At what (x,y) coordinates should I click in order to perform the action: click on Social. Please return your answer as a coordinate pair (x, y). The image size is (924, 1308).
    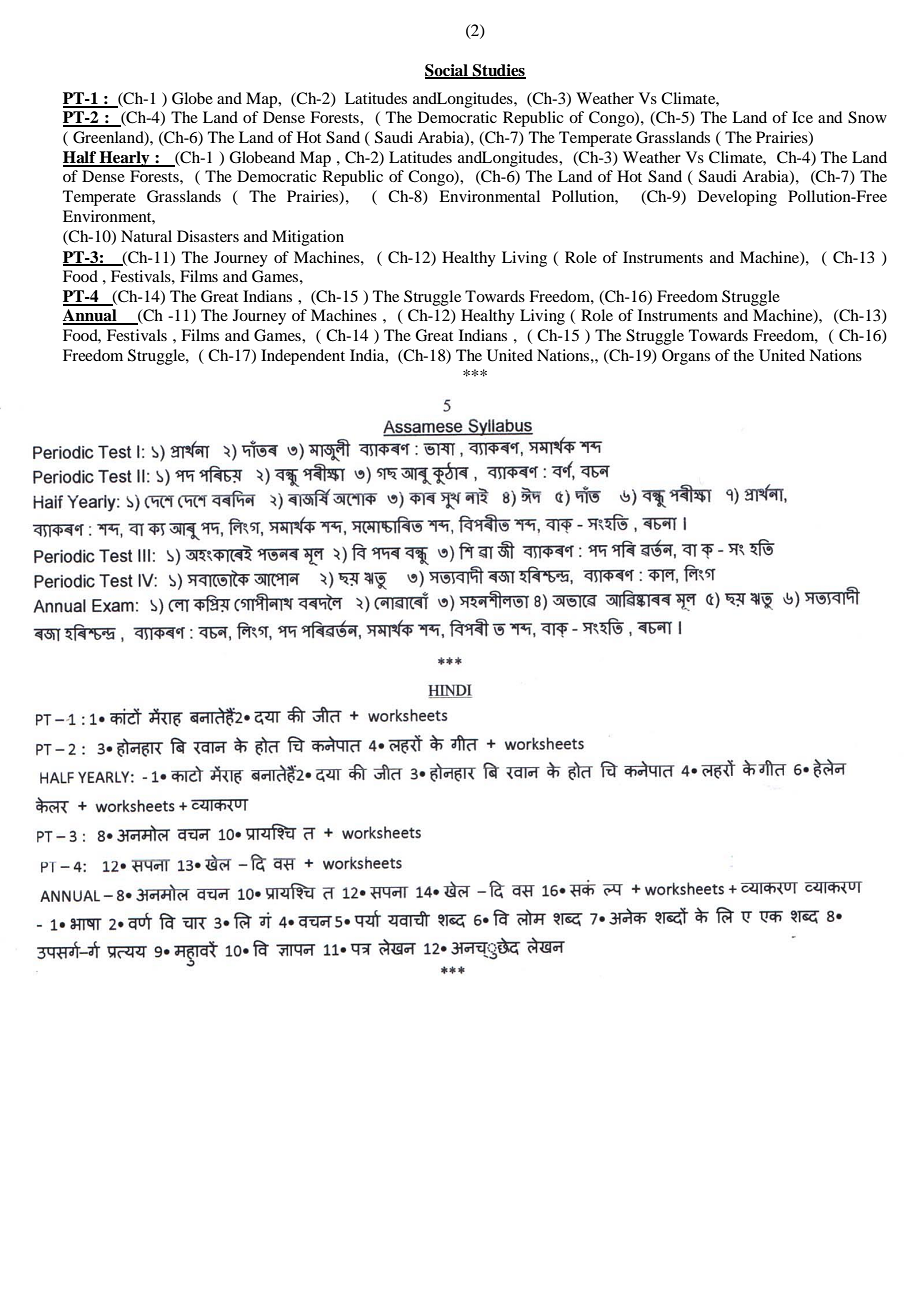
    Looking at the image, I should click on (447, 71).
